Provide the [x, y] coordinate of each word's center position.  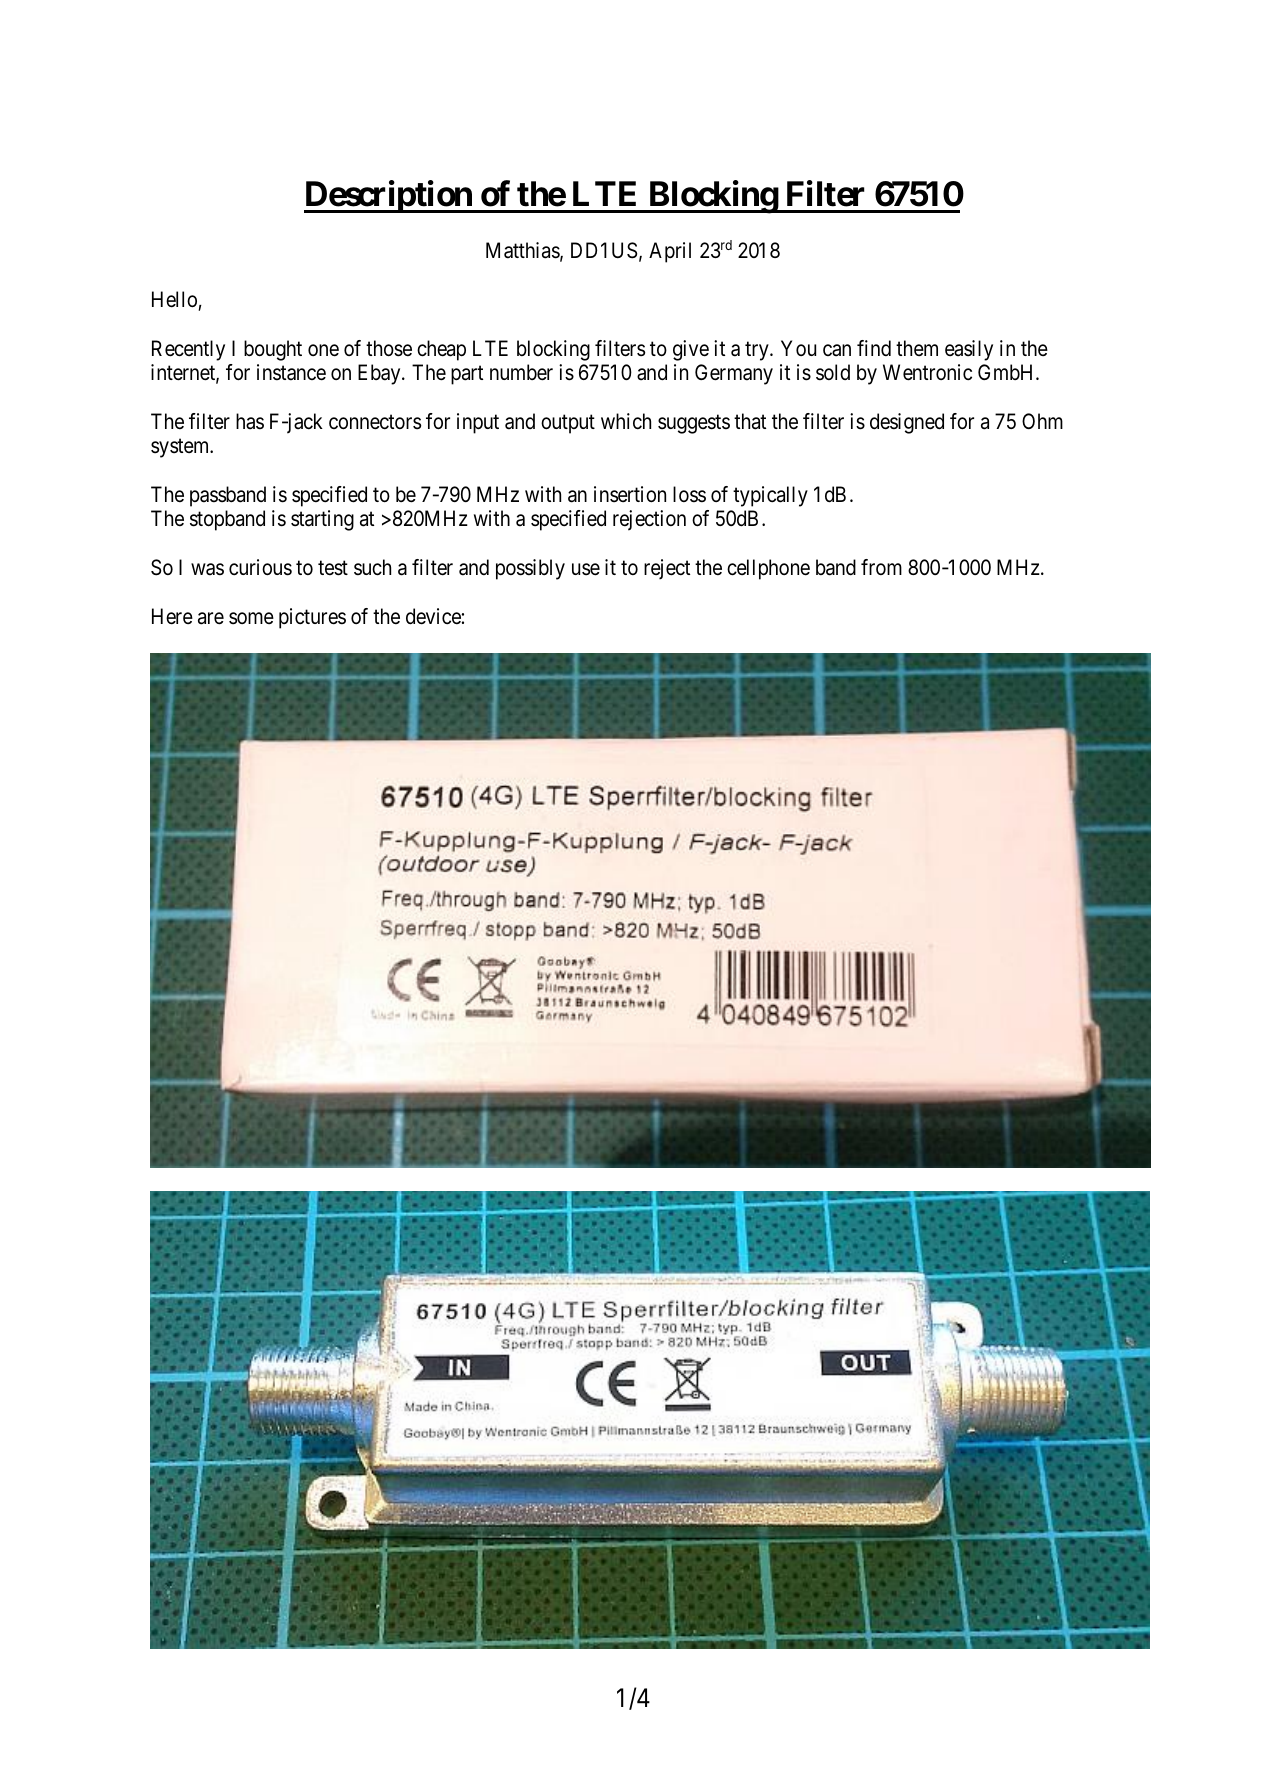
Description [389, 197]
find [874, 348]
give [691, 350]
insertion [630, 494]
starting [322, 520]
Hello [174, 299]
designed [907, 423]
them [917, 348]
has [250, 421]
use [586, 570]
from [881, 567]
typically [770, 496]
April [670, 252]
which [626, 421]
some [251, 619]
